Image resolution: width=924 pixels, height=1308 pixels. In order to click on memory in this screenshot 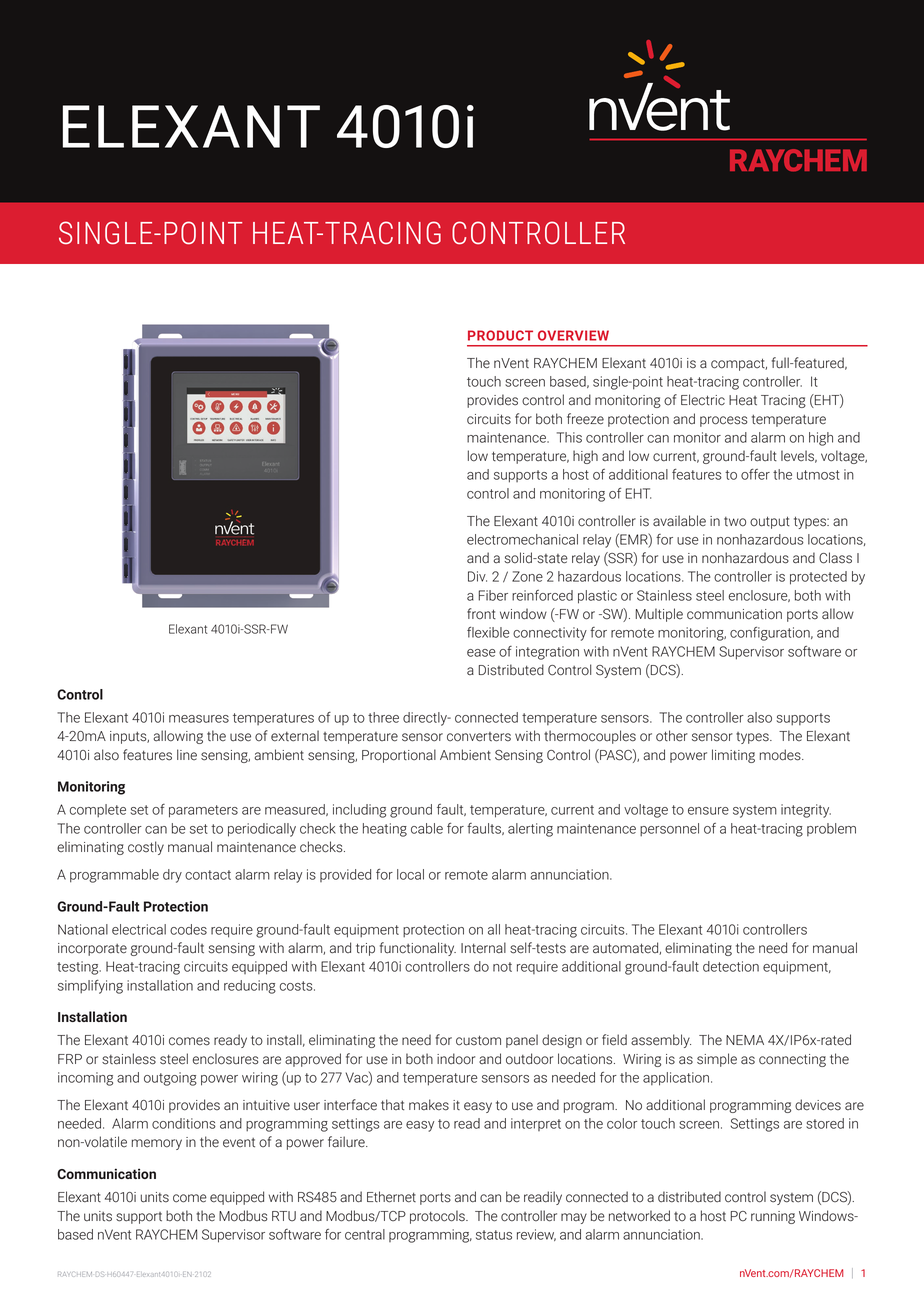, I will do `click(157, 1144)`.
